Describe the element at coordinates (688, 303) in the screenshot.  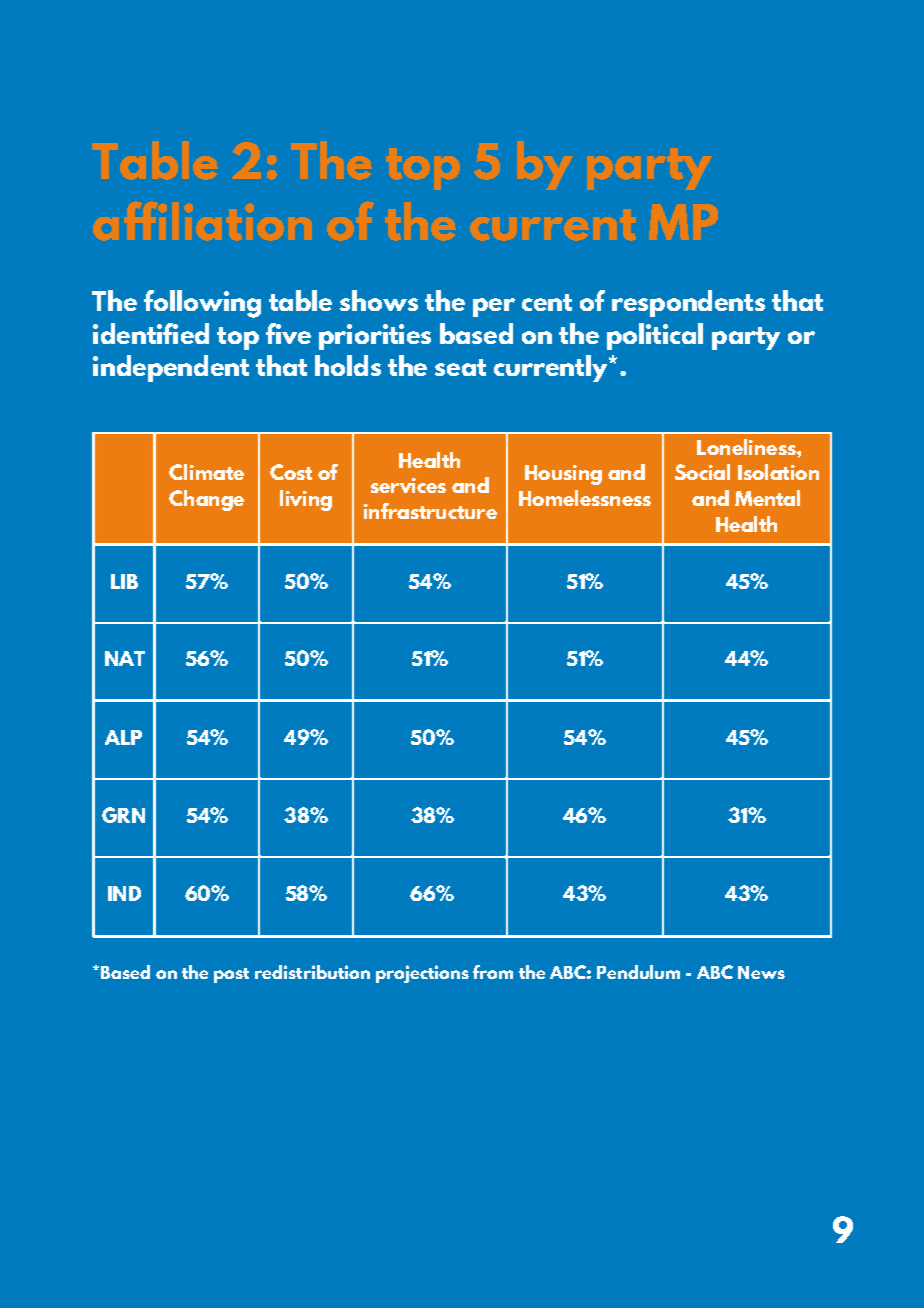
I see `respondents` at that location.
